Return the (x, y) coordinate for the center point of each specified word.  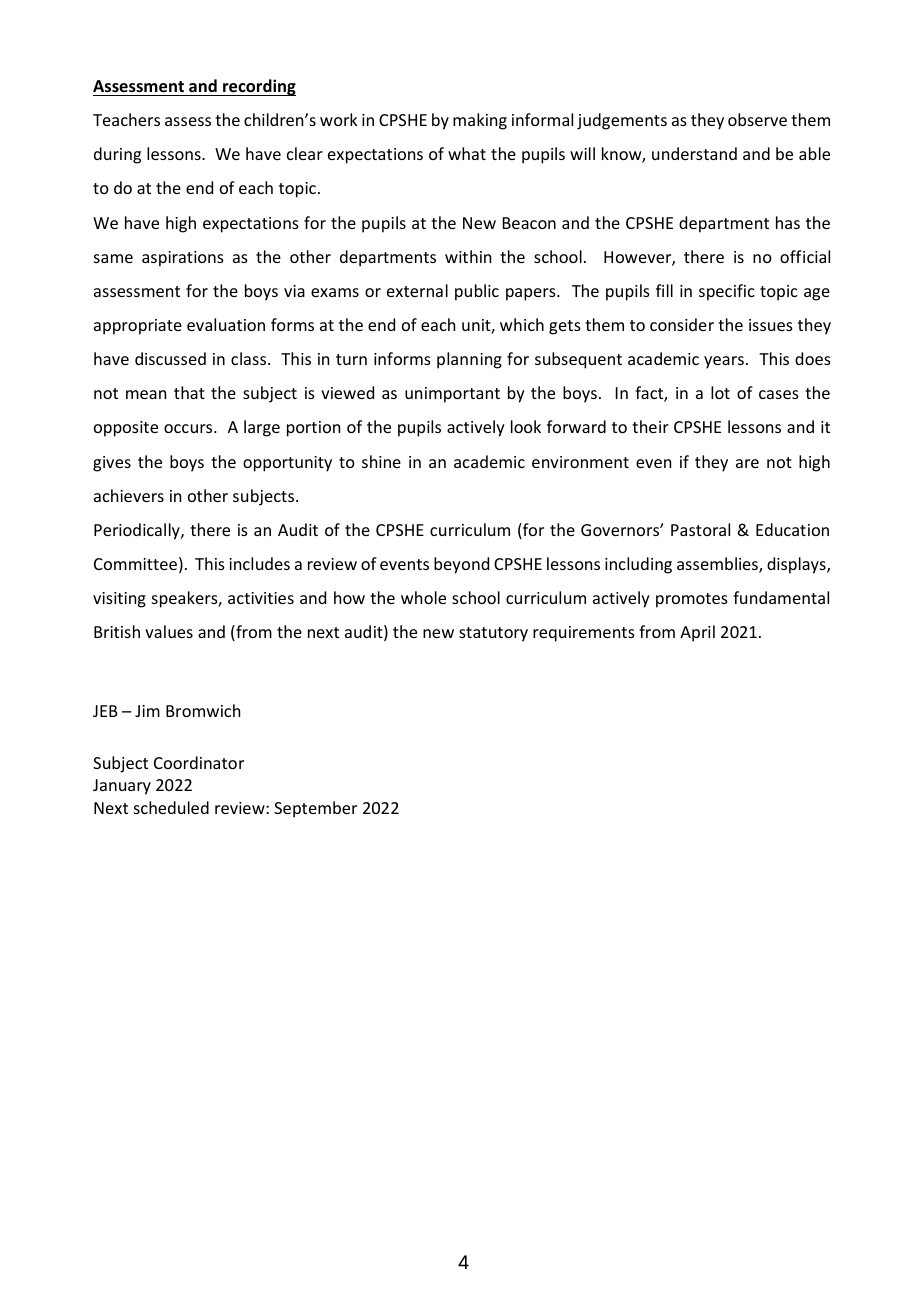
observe (757, 119)
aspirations (183, 259)
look (526, 426)
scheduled (171, 807)
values (169, 631)
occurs (189, 428)
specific (727, 292)
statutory (493, 634)
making (480, 121)
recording (258, 87)
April (697, 633)
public (477, 292)
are (747, 463)
